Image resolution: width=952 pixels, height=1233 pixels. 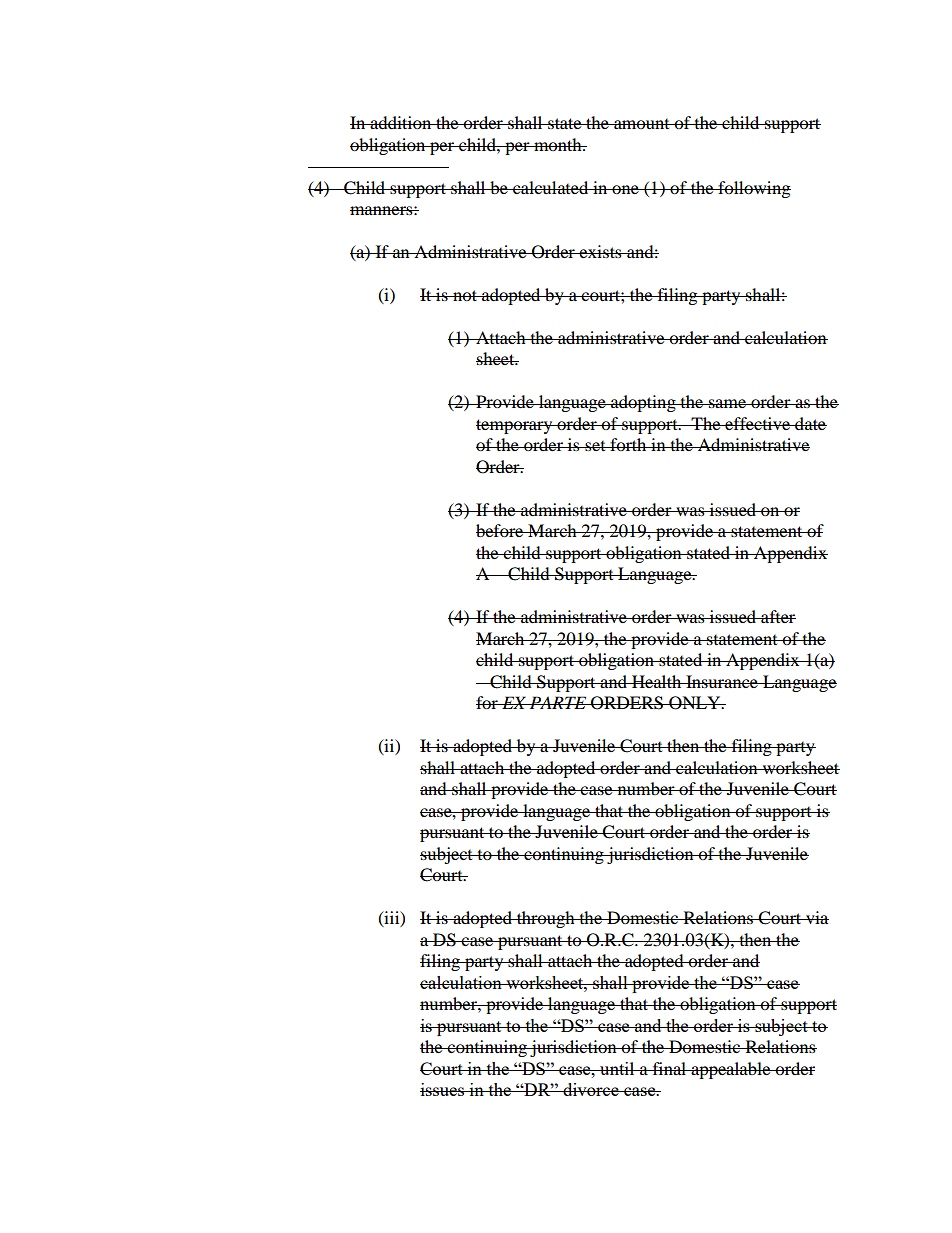 I want to click on until, so click(x=617, y=1068).
